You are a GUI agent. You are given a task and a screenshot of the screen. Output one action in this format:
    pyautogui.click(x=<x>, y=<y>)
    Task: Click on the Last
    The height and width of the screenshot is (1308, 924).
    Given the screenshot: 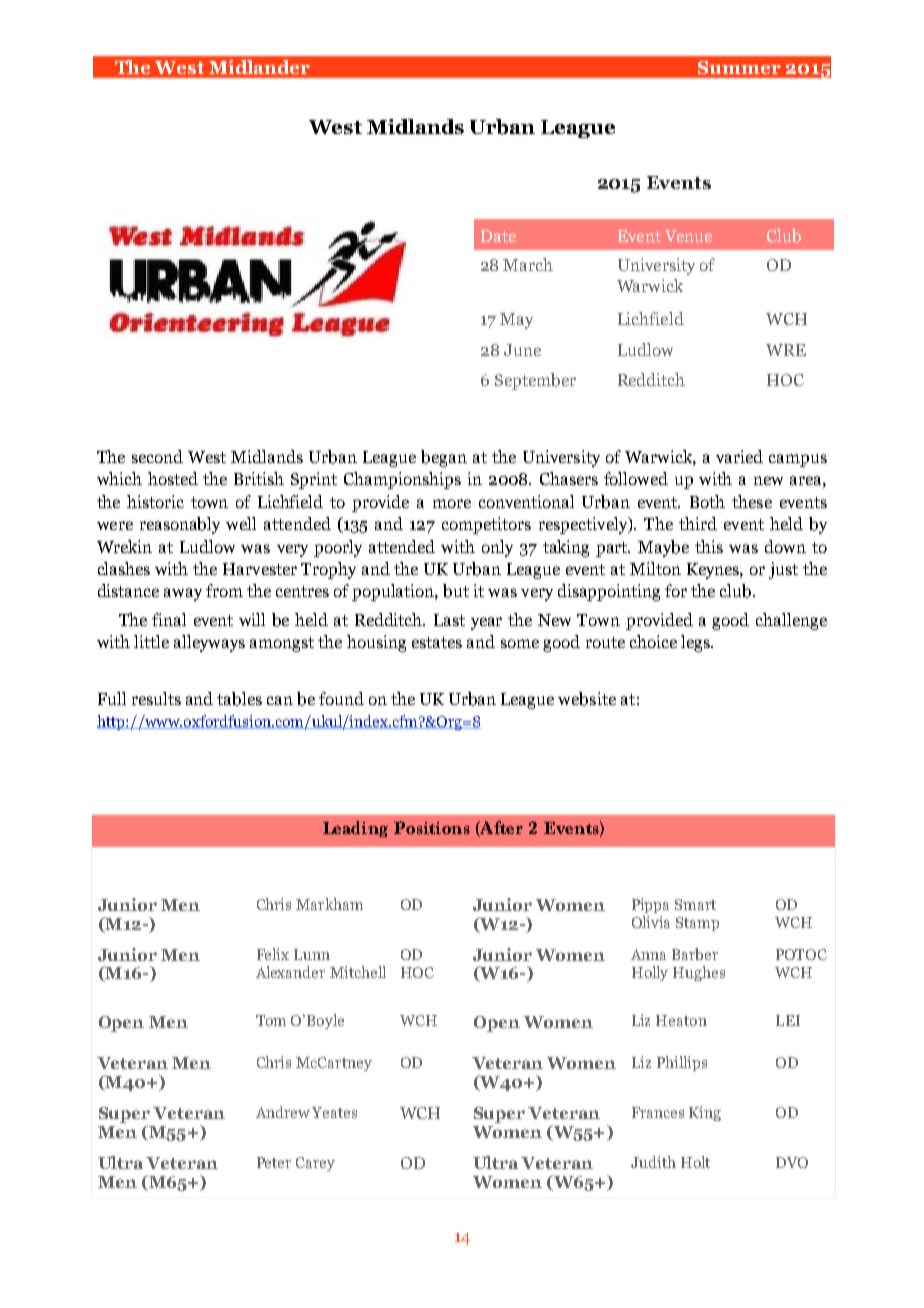 What is the action you would take?
    pyautogui.click(x=449, y=620)
